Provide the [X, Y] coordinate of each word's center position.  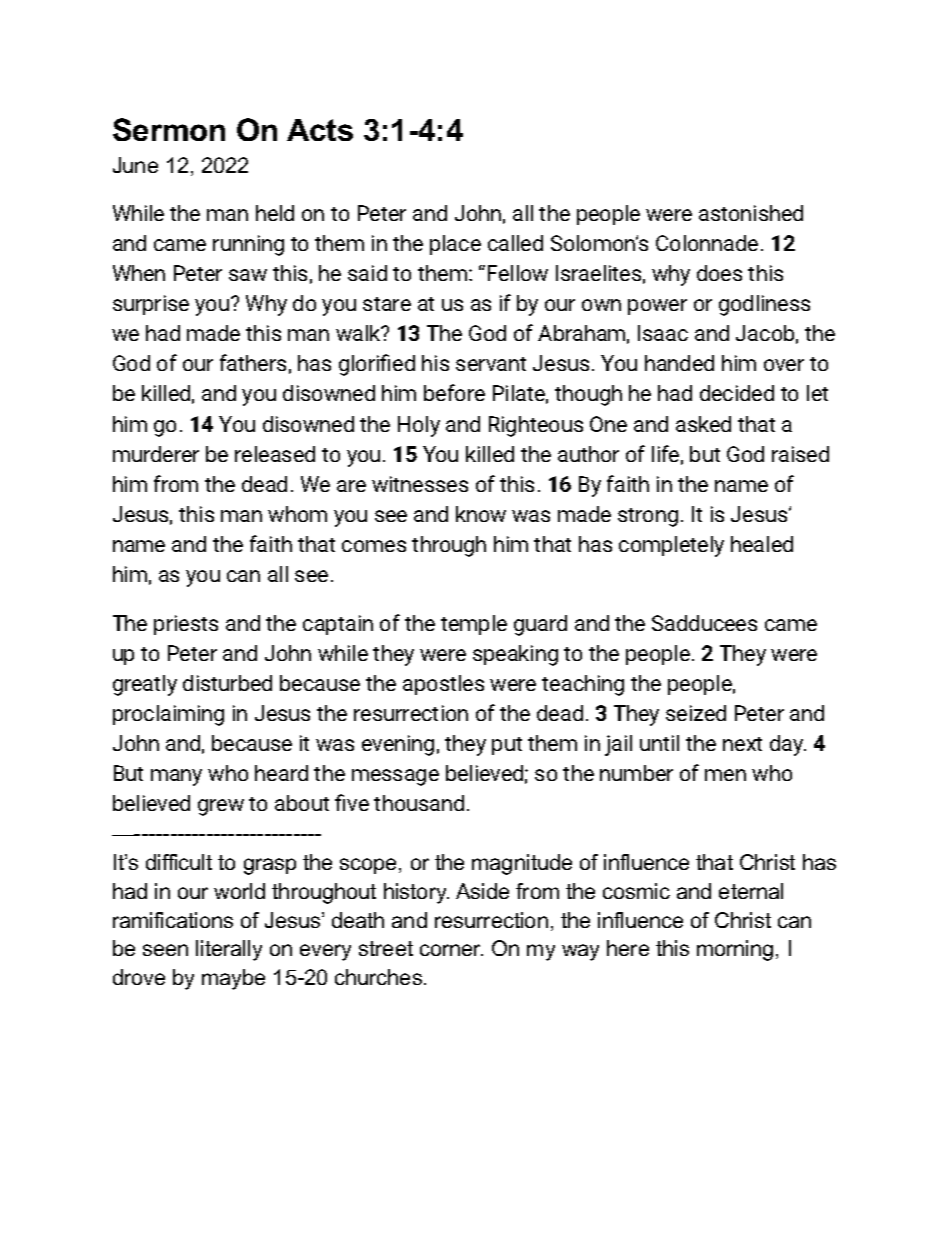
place [455, 245]
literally [229, 950]
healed [762, 544]
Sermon [169, 129]
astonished [751, 213]
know [481, 514]
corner [451, 950]
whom [297, 514]
